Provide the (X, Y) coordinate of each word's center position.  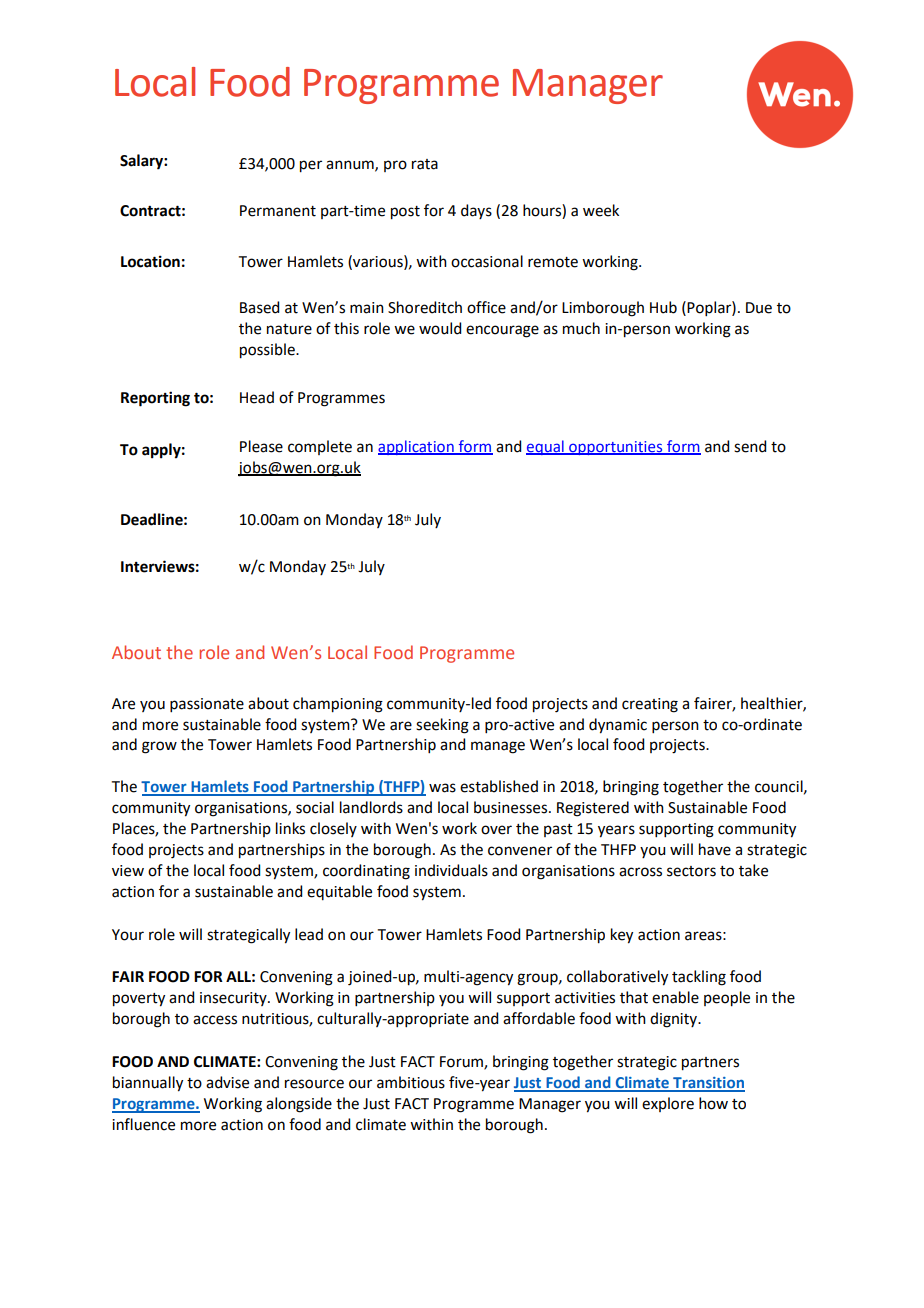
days (476, 211)
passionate (207, 705)
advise (227, 1082)
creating (650, 705)
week (601, 210)
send (750, 446)
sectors (691, 871)
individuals (451, 870)
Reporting (155, 399)
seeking (442, 726)
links (290, 828)
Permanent (278, 211)
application (417, 447)
